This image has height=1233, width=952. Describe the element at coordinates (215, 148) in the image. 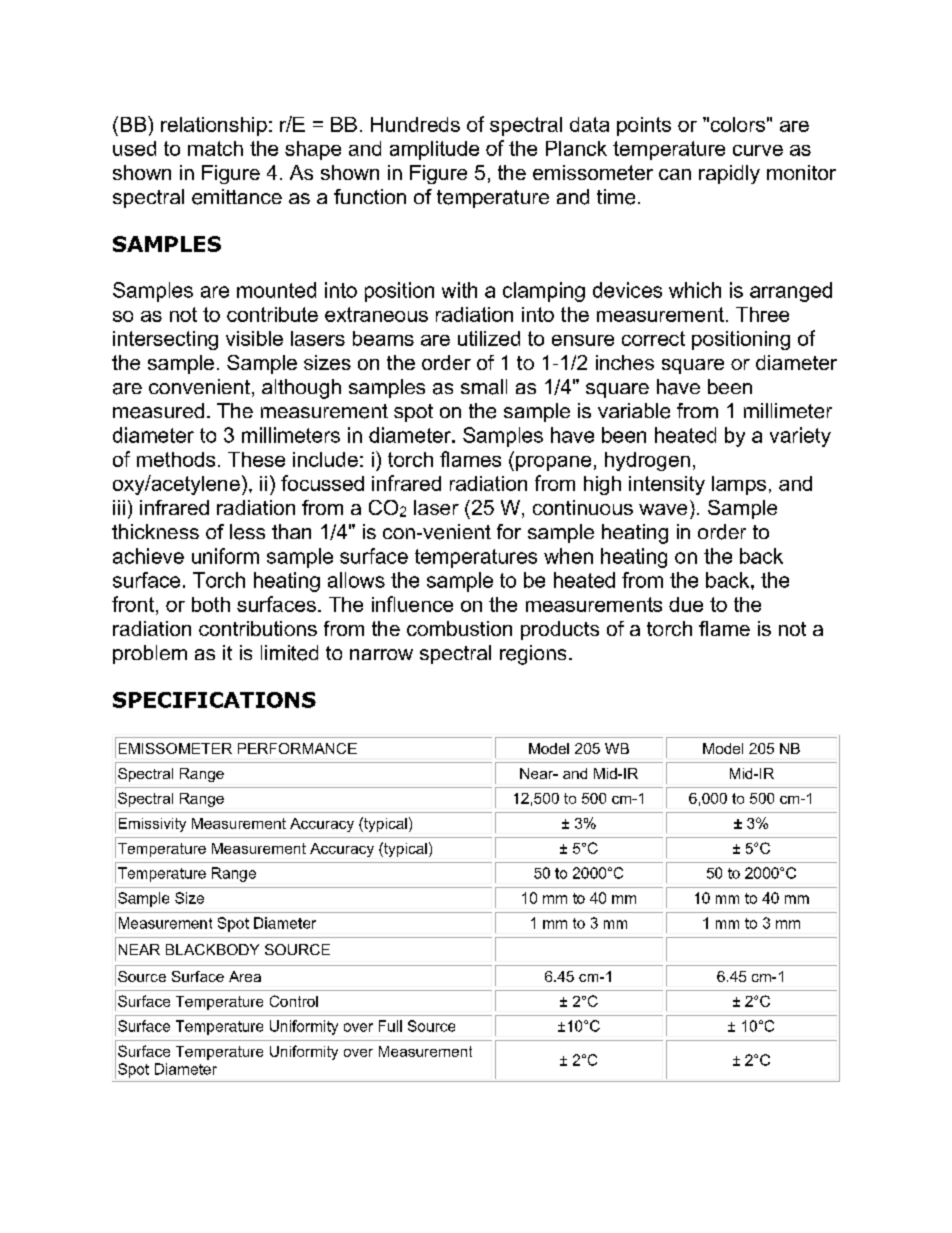

I see `match` at that location.
